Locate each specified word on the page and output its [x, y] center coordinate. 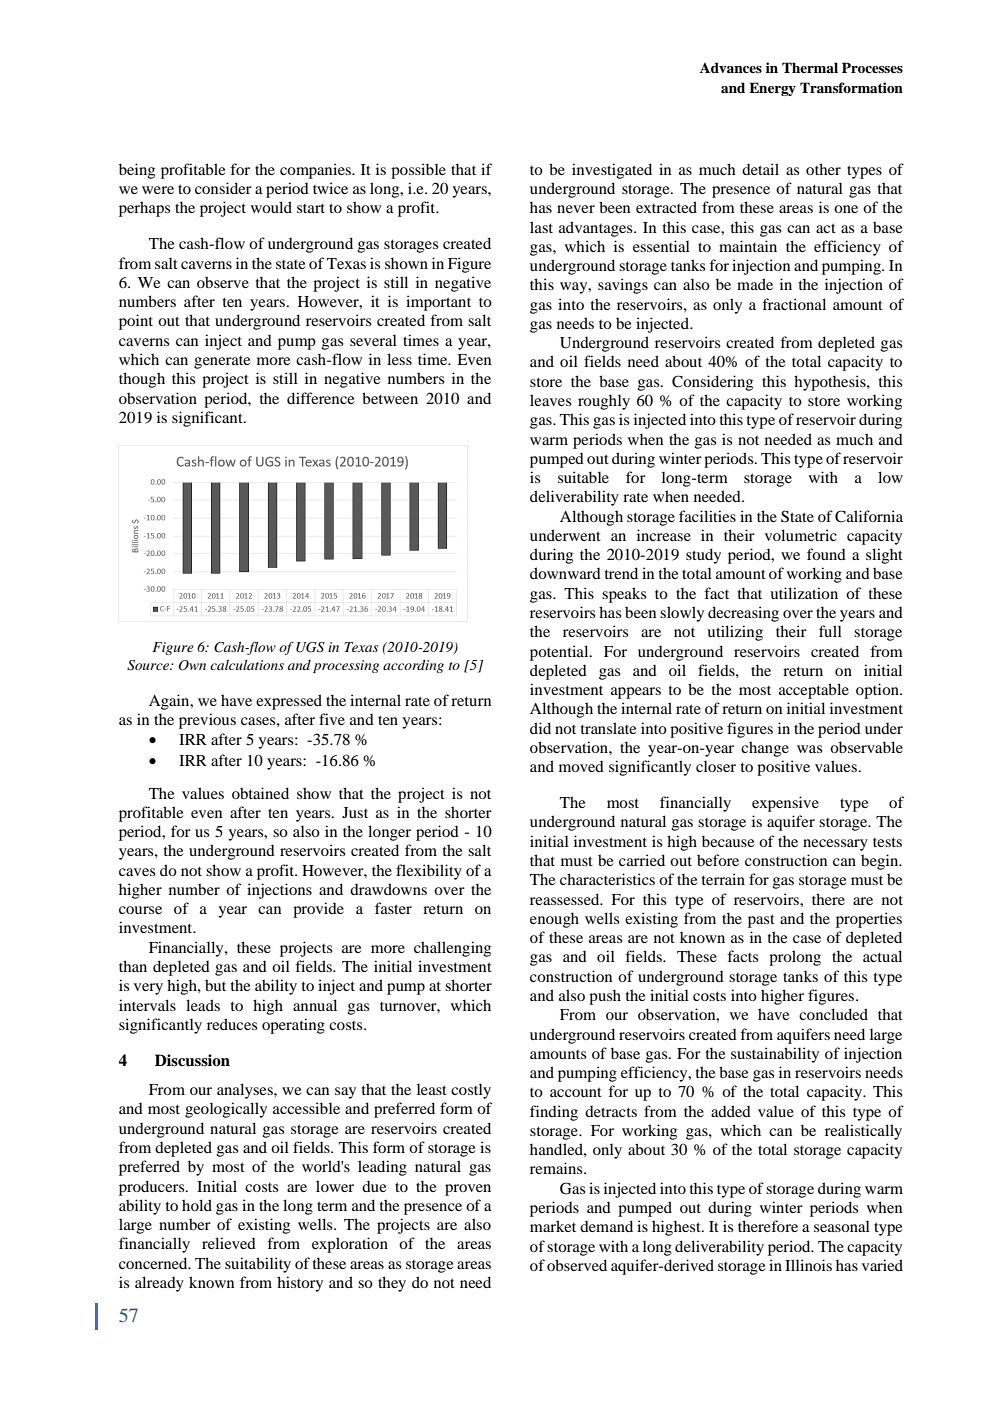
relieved [229, 1243]
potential [560, 653]
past [761, 921]
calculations [247, 665]
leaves [550, 400]
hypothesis [831, 383]
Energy [772, 89]
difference [320, 398]
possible [418, 171]
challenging [452, 949]
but [215, 985]
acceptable [814, 691]
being [137, 171]
